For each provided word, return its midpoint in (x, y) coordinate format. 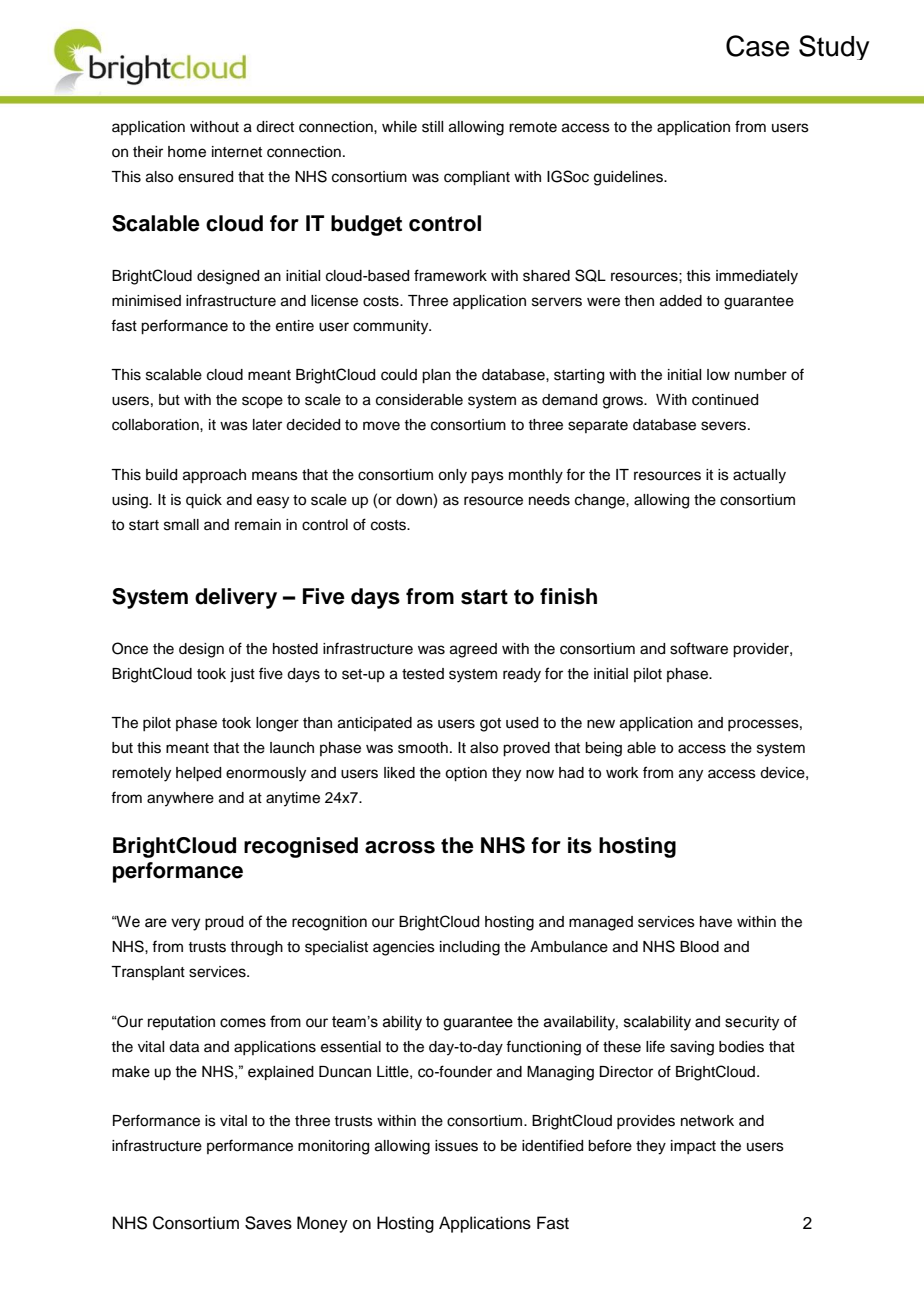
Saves (268, 1223)
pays (487, 477)
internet (237, 152)
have (716, 922)
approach (214, 476)
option (466, 774)
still (432, 127)
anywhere (180, 799)
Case (757, 46)
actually (759, 476)
